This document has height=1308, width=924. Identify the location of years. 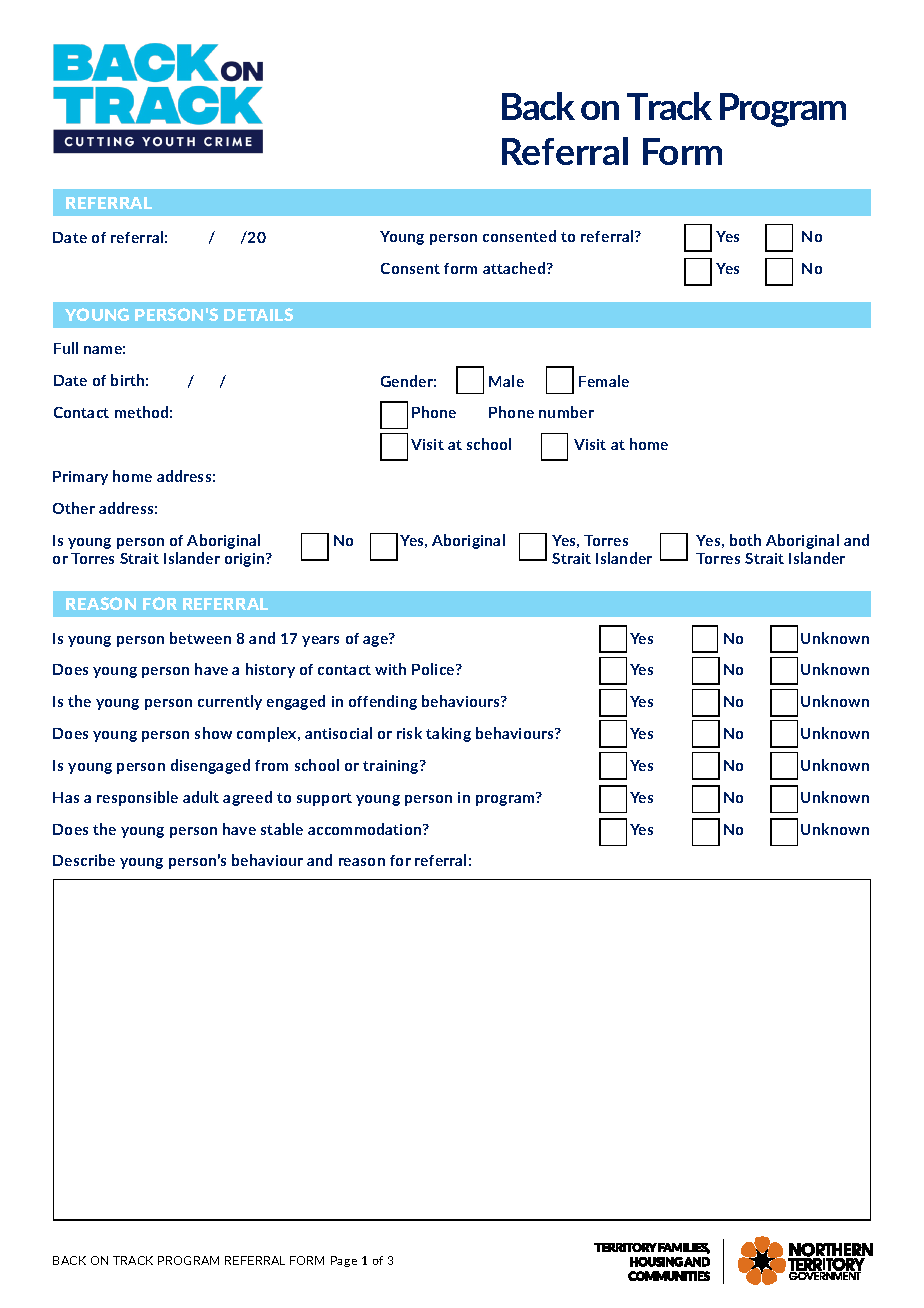
(320, 641).
